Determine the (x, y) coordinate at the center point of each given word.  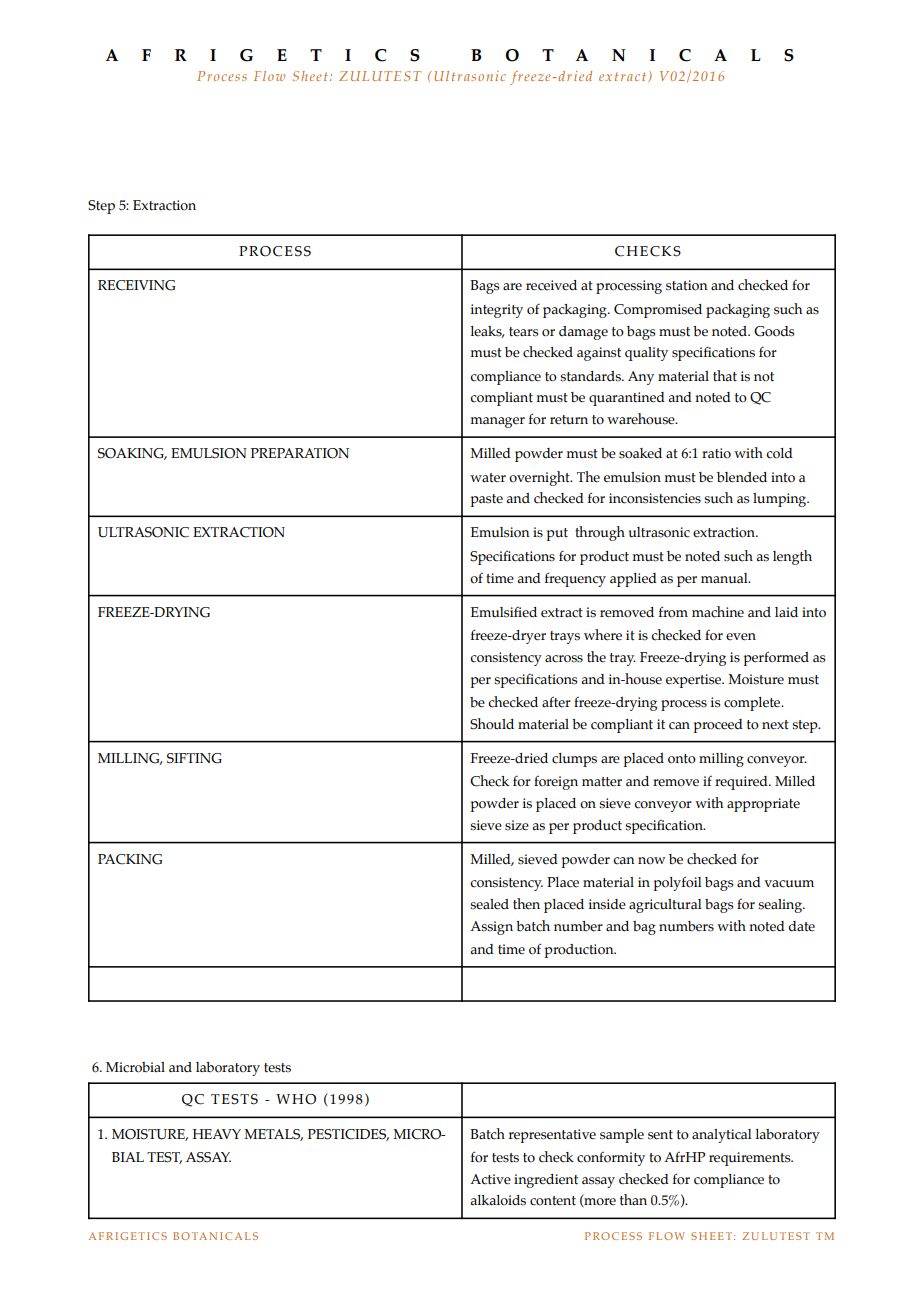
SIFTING (194, 758)
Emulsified (504, 612)
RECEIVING (136, 285)
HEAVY (217, 1134)
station (687, 285)
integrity (497, 311)
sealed (489, 904)
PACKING (130, 859)
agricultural (665, 906)
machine (718, 612)
